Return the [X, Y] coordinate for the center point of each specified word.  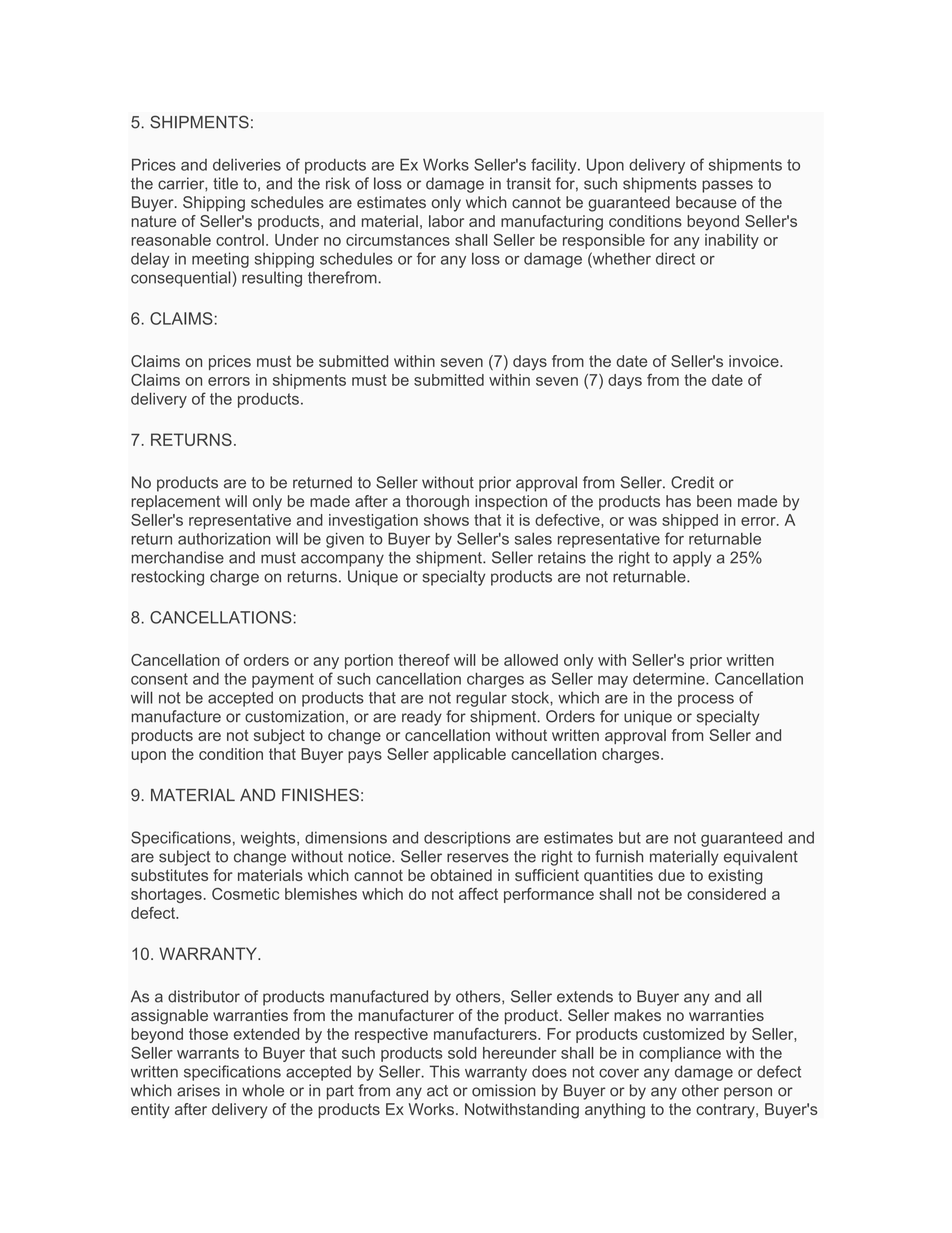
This [444, 1071]
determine [670, 679]
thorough [437, 503]
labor [446, 221]
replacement [175, 502]
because [706, 202]
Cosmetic [245, 894]
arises [198, 1090]
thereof [424, 660]
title [225, 183]
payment [283, 680]
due [671, 875]
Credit [692, 482]
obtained [461, 875]
